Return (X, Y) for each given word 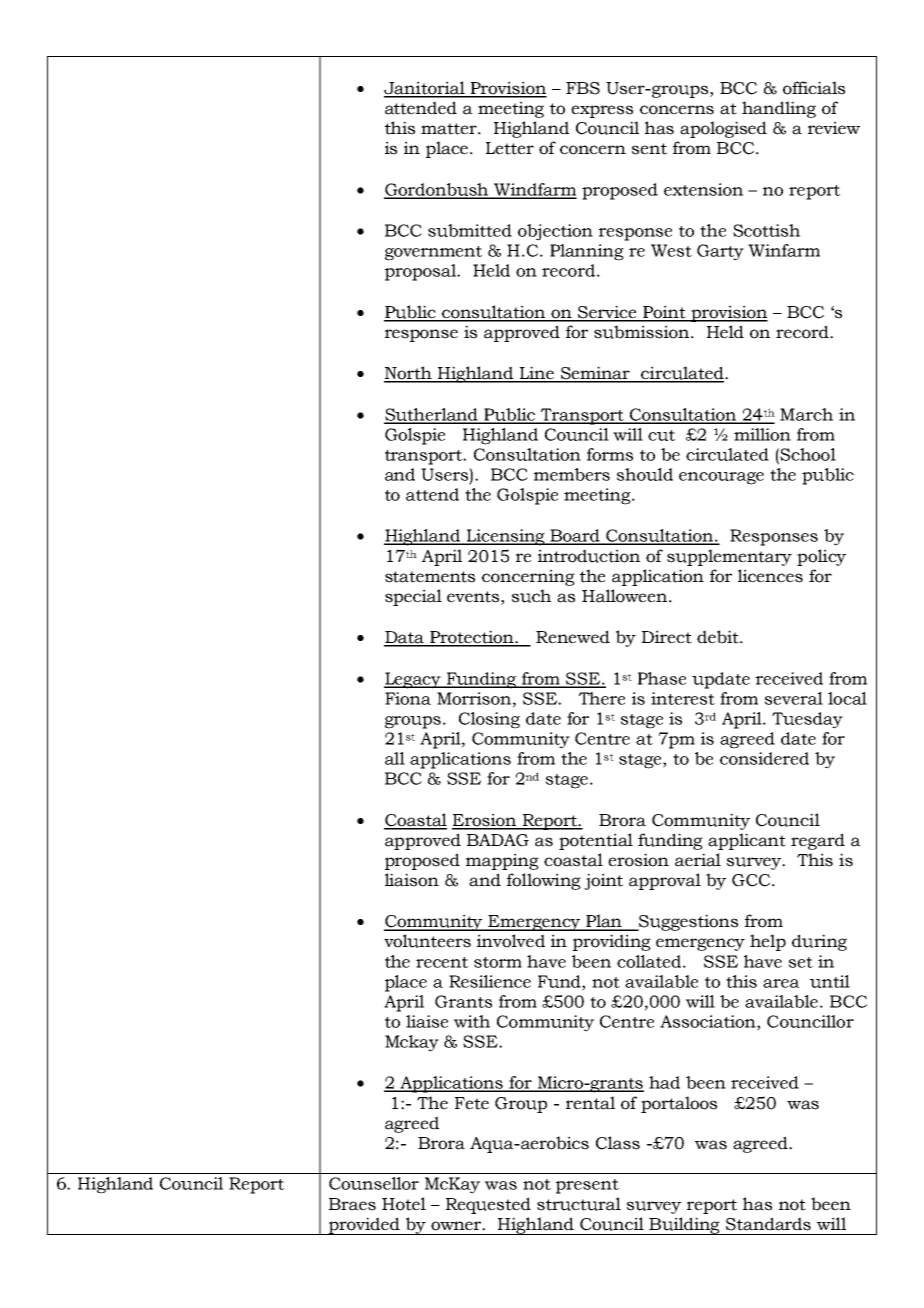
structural (579, 1204)
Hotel (404, 1204)
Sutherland (432, 415)
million (762, 434)
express (602, 111)
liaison (412, 880)
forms (610, 454)
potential (596, 841)
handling (779, 109)
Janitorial (425, 89)
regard (818, 841)
